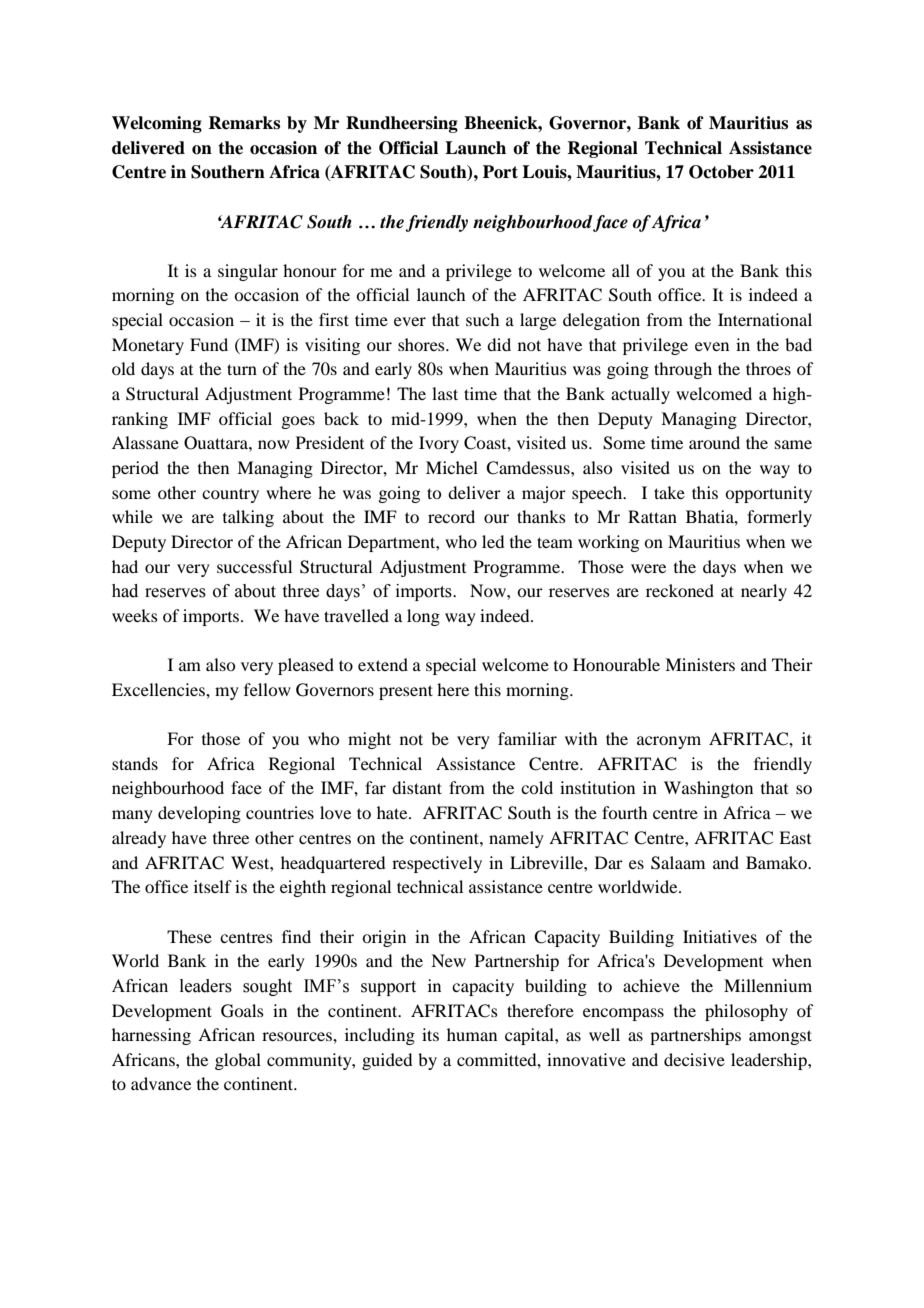 Image resolution: width=924 pixels, height=1308 pixels. Describe the element at coordinates (482, 319) in the image. I see `such` at that location.
